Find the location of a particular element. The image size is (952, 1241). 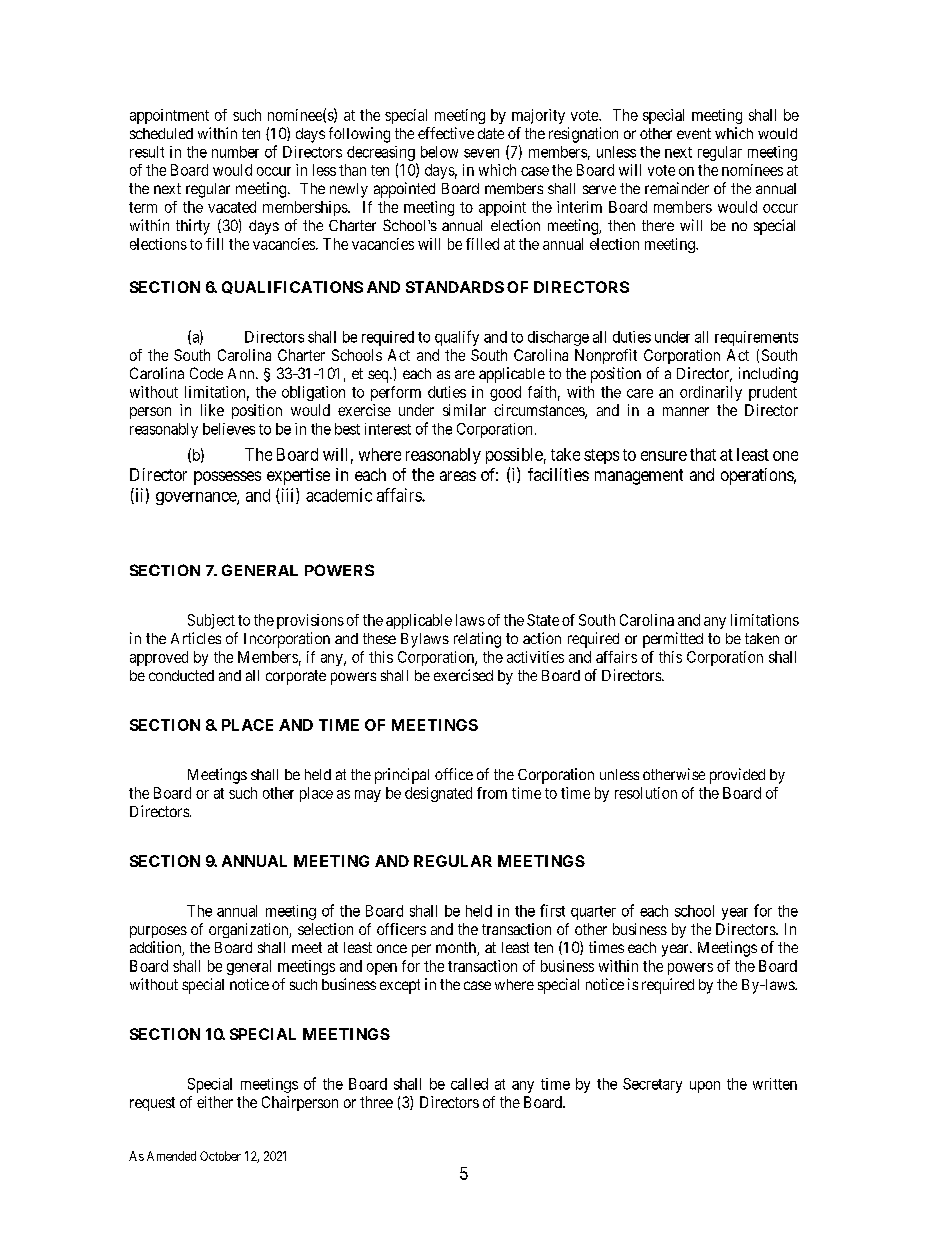

Code is located at coordinates (206, 373).
